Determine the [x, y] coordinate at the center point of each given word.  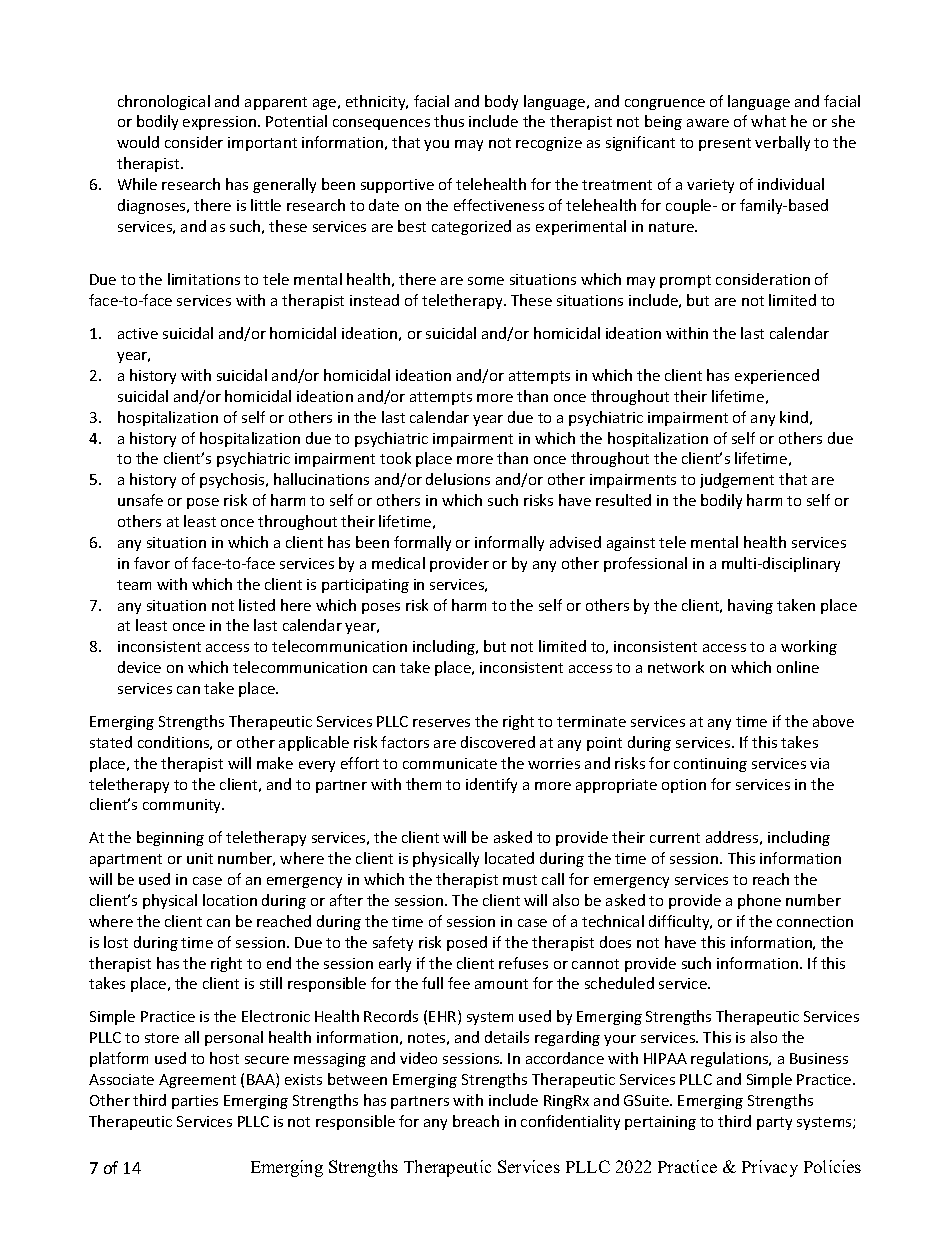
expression [221, 123]
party [774, 1123]
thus [449, 121]
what [768, 121]
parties [195, 1102]
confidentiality [570, 1122]
